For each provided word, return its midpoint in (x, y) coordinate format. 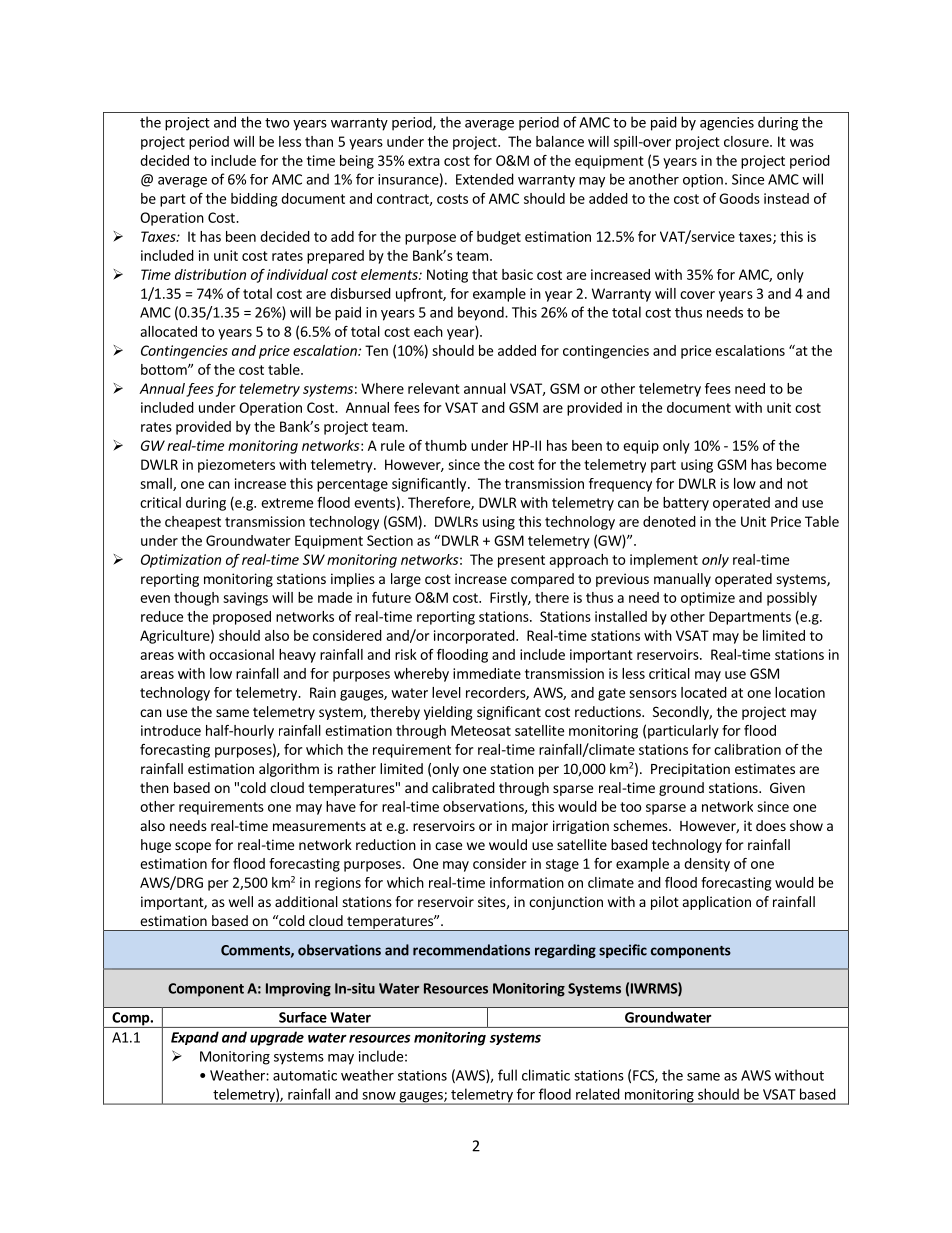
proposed (242, 618)
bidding (254, 200)
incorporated (474, 637)
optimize (708, 599)
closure (747, 141)
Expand (195, 1038)
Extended (485, 179)
